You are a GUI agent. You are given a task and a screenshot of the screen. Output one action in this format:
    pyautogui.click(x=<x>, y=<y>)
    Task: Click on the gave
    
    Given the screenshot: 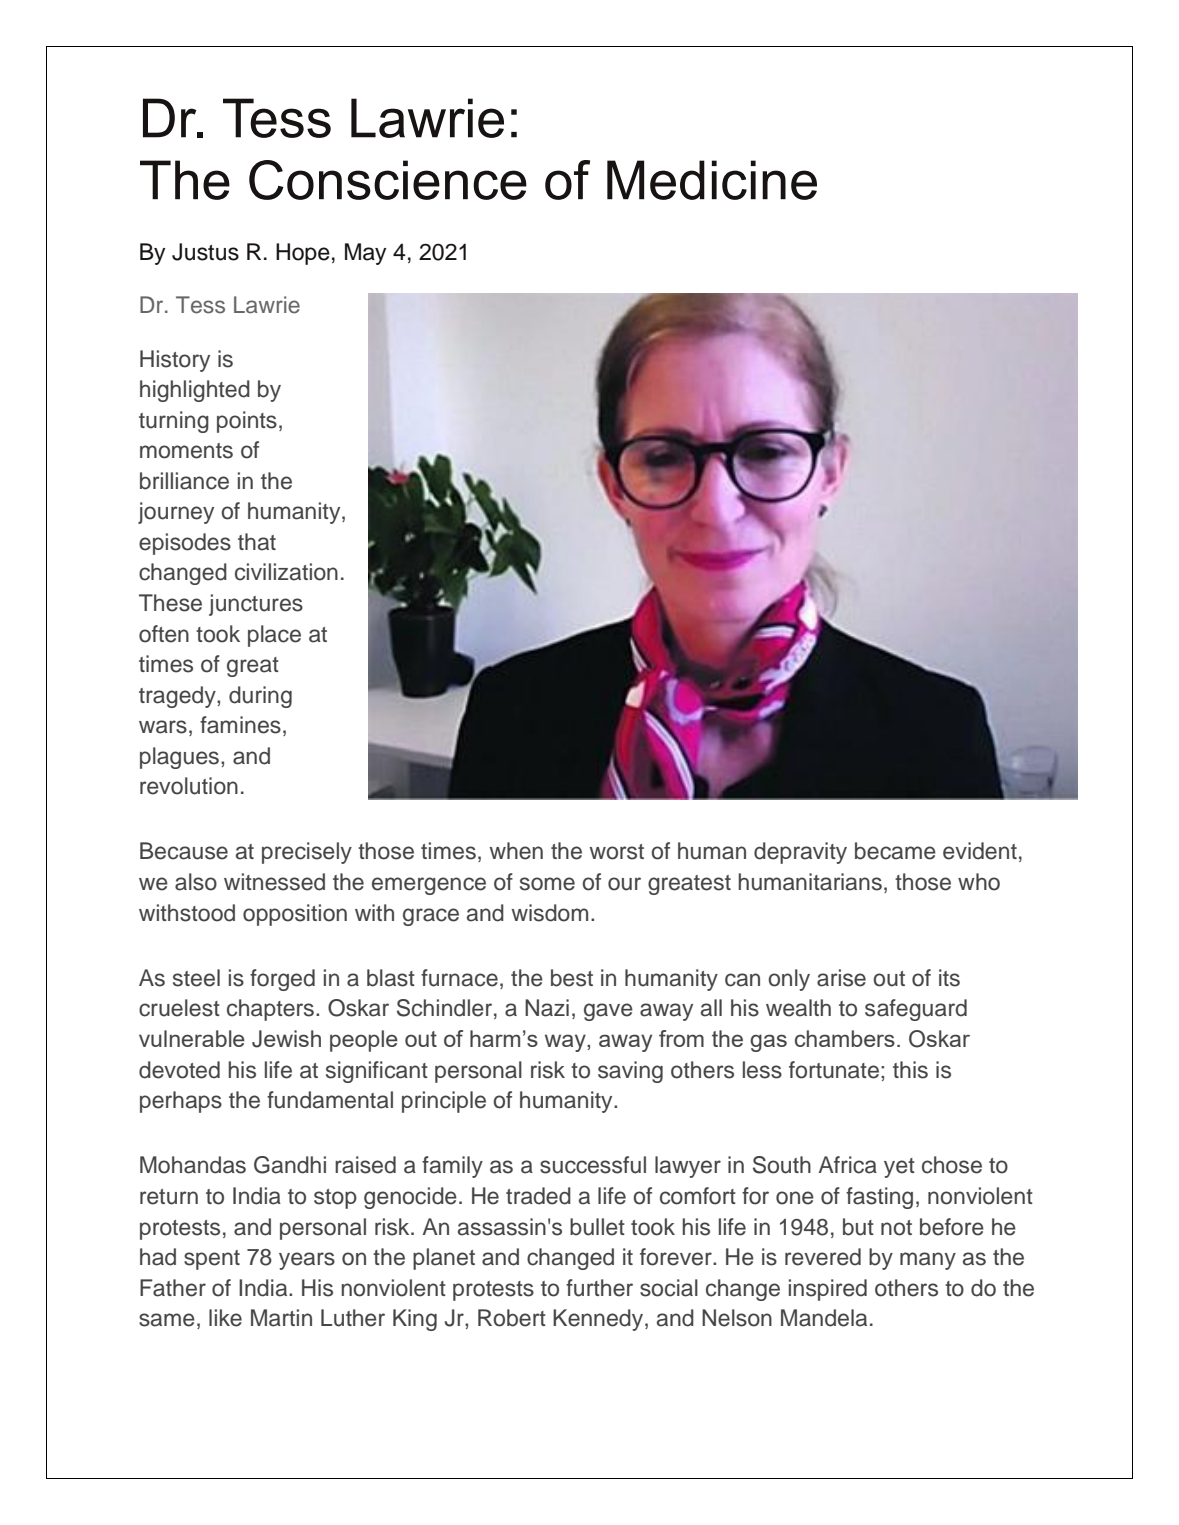 What is the action you would take?
    pyautogui.click(x=608, y=1012)
